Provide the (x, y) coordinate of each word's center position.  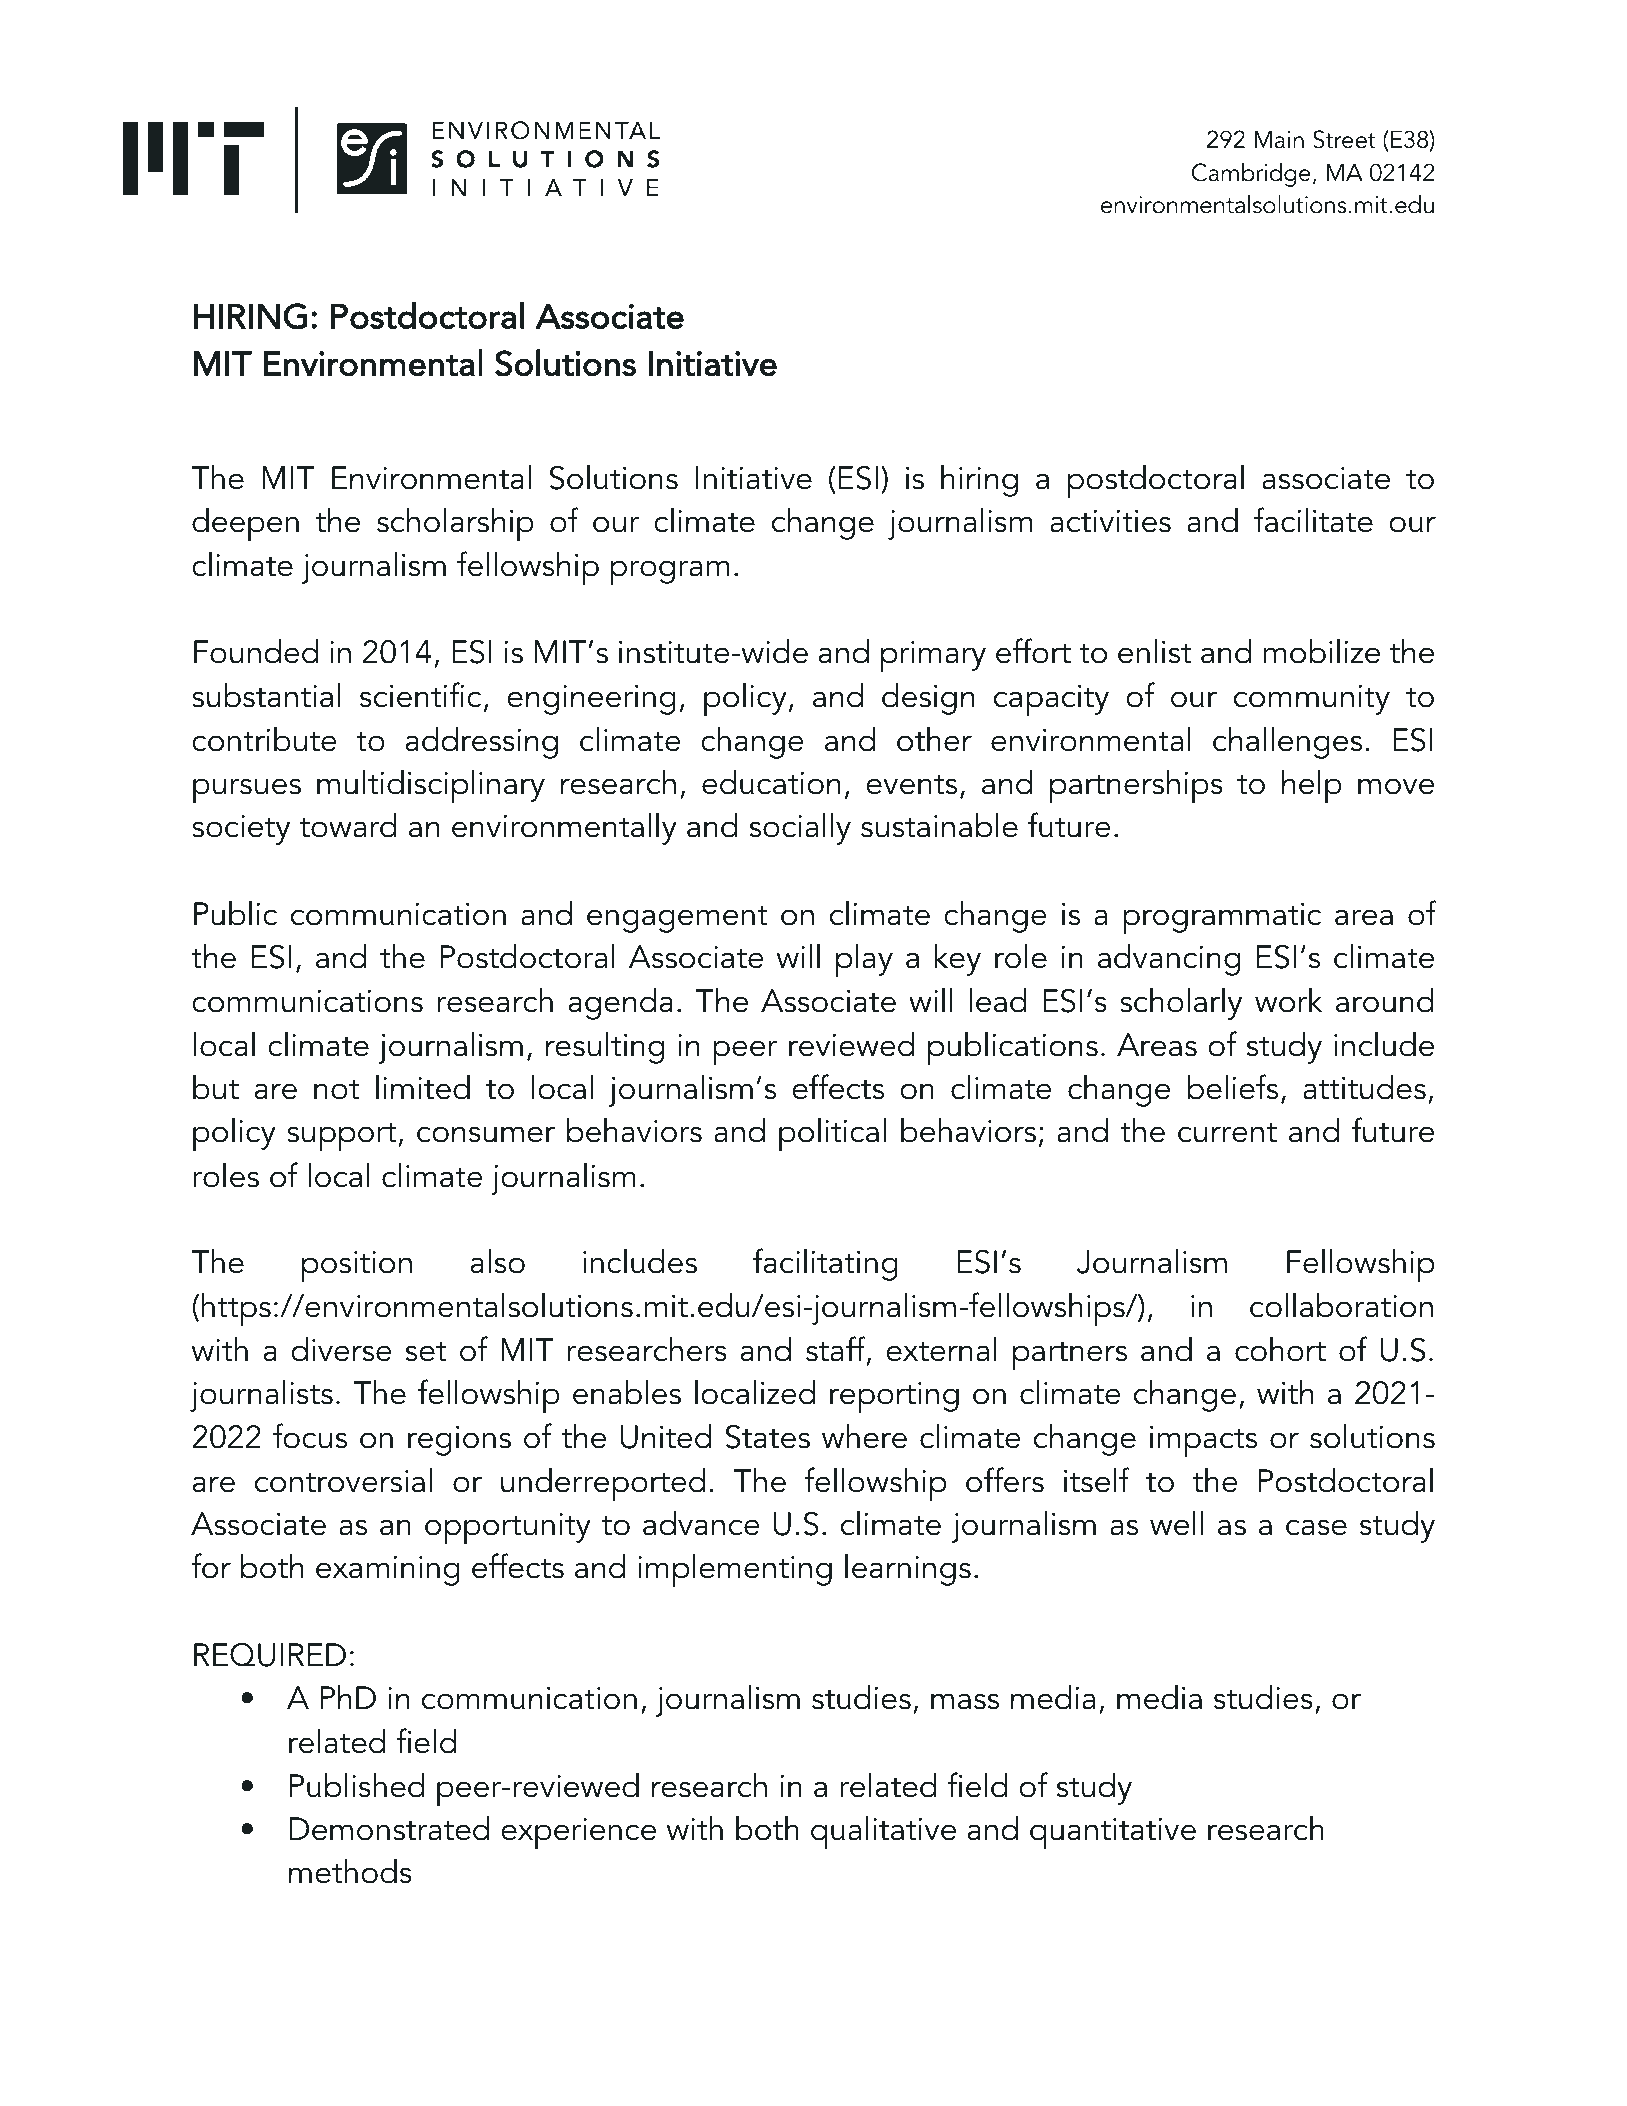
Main (1279, 140)
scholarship (455, 524)
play (864, 960)
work (1289, 1000)
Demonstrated (389, 1828)
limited (423, 1087)
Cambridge (1251, 174)
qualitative (883, 1832)
